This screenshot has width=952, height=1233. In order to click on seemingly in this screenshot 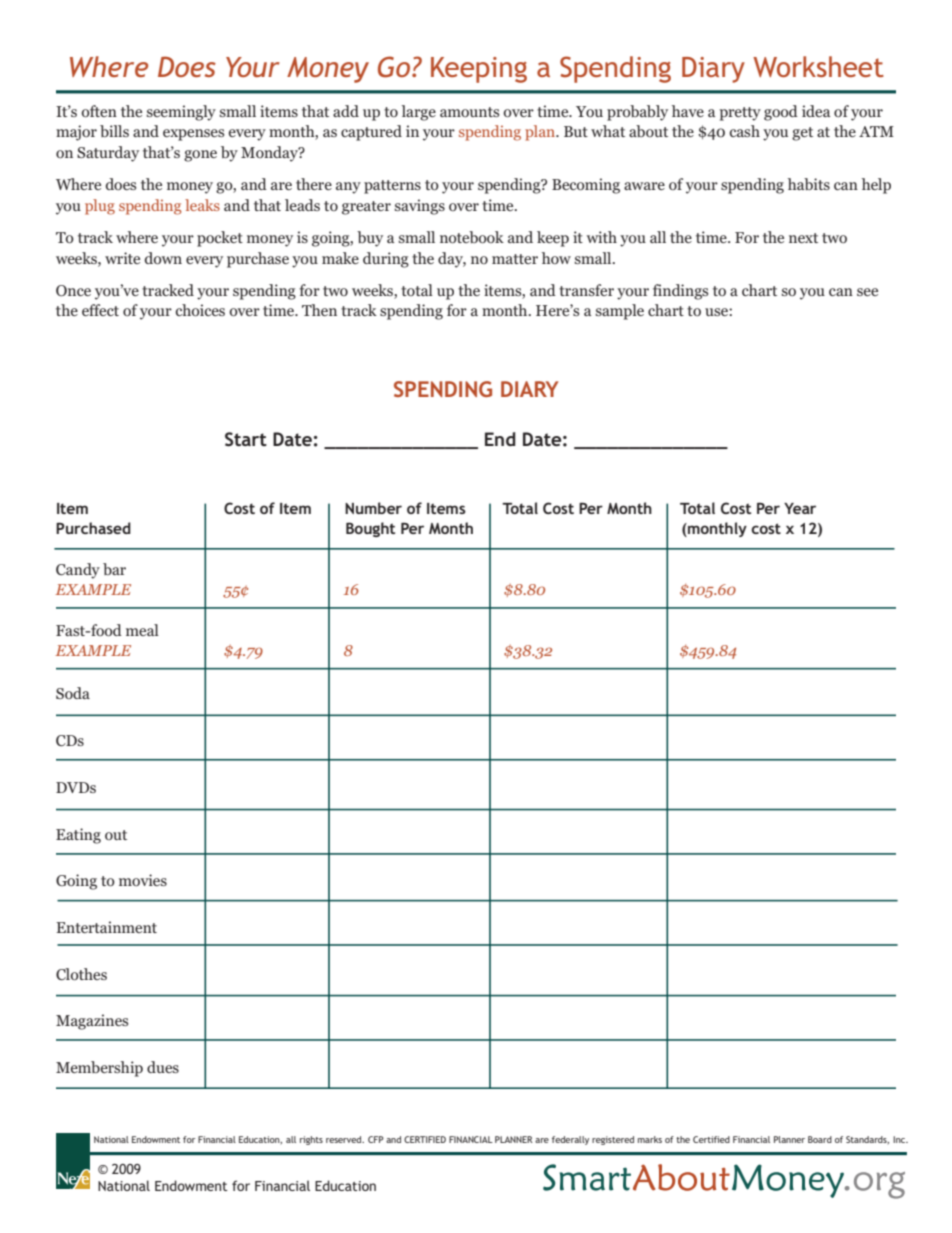, I will do `click(181, 113)`.
